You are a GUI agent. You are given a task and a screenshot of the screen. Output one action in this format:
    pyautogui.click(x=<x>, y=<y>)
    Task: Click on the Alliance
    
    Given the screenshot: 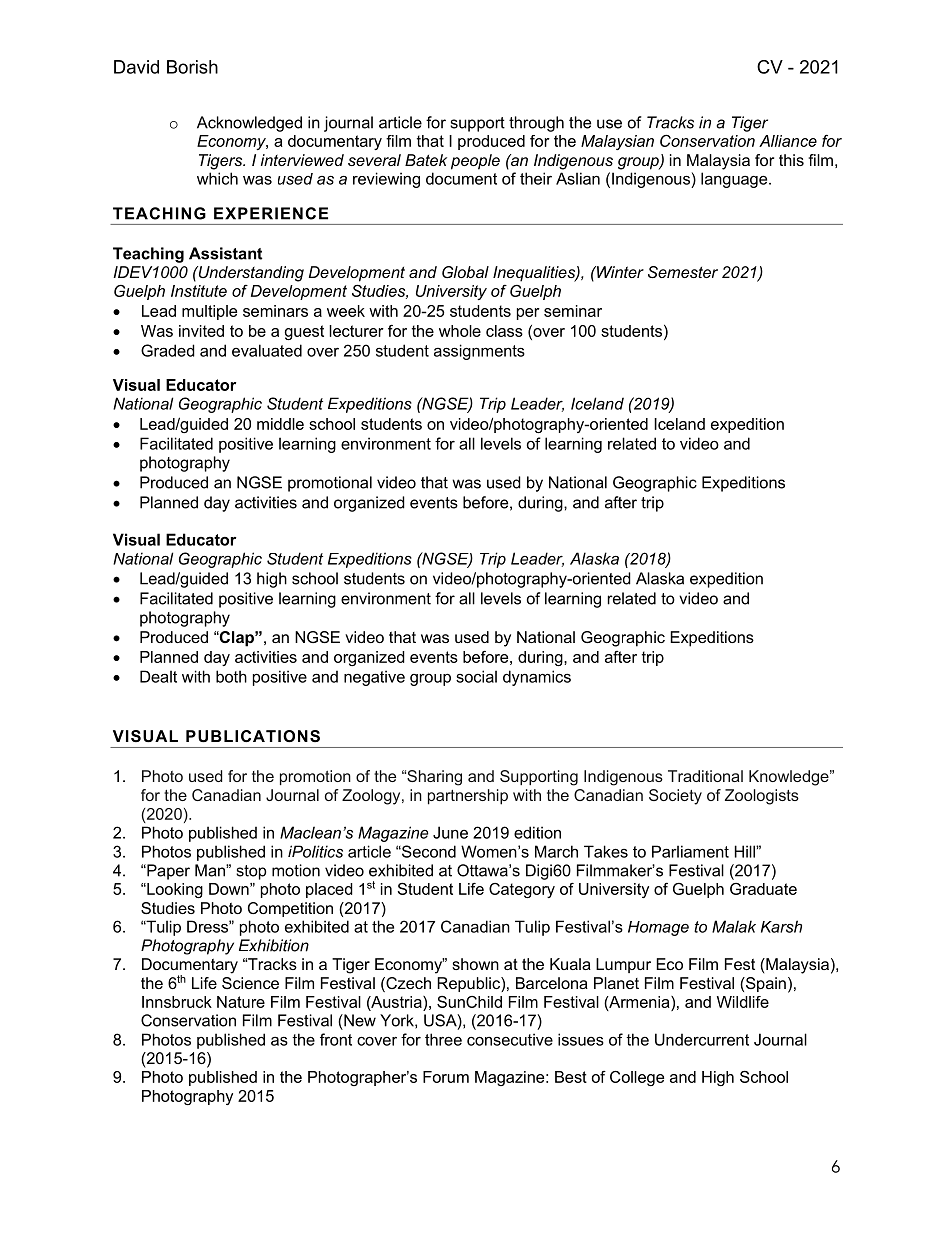 What is the action you would take?
    pyautogui.click(x=788, y=141)
